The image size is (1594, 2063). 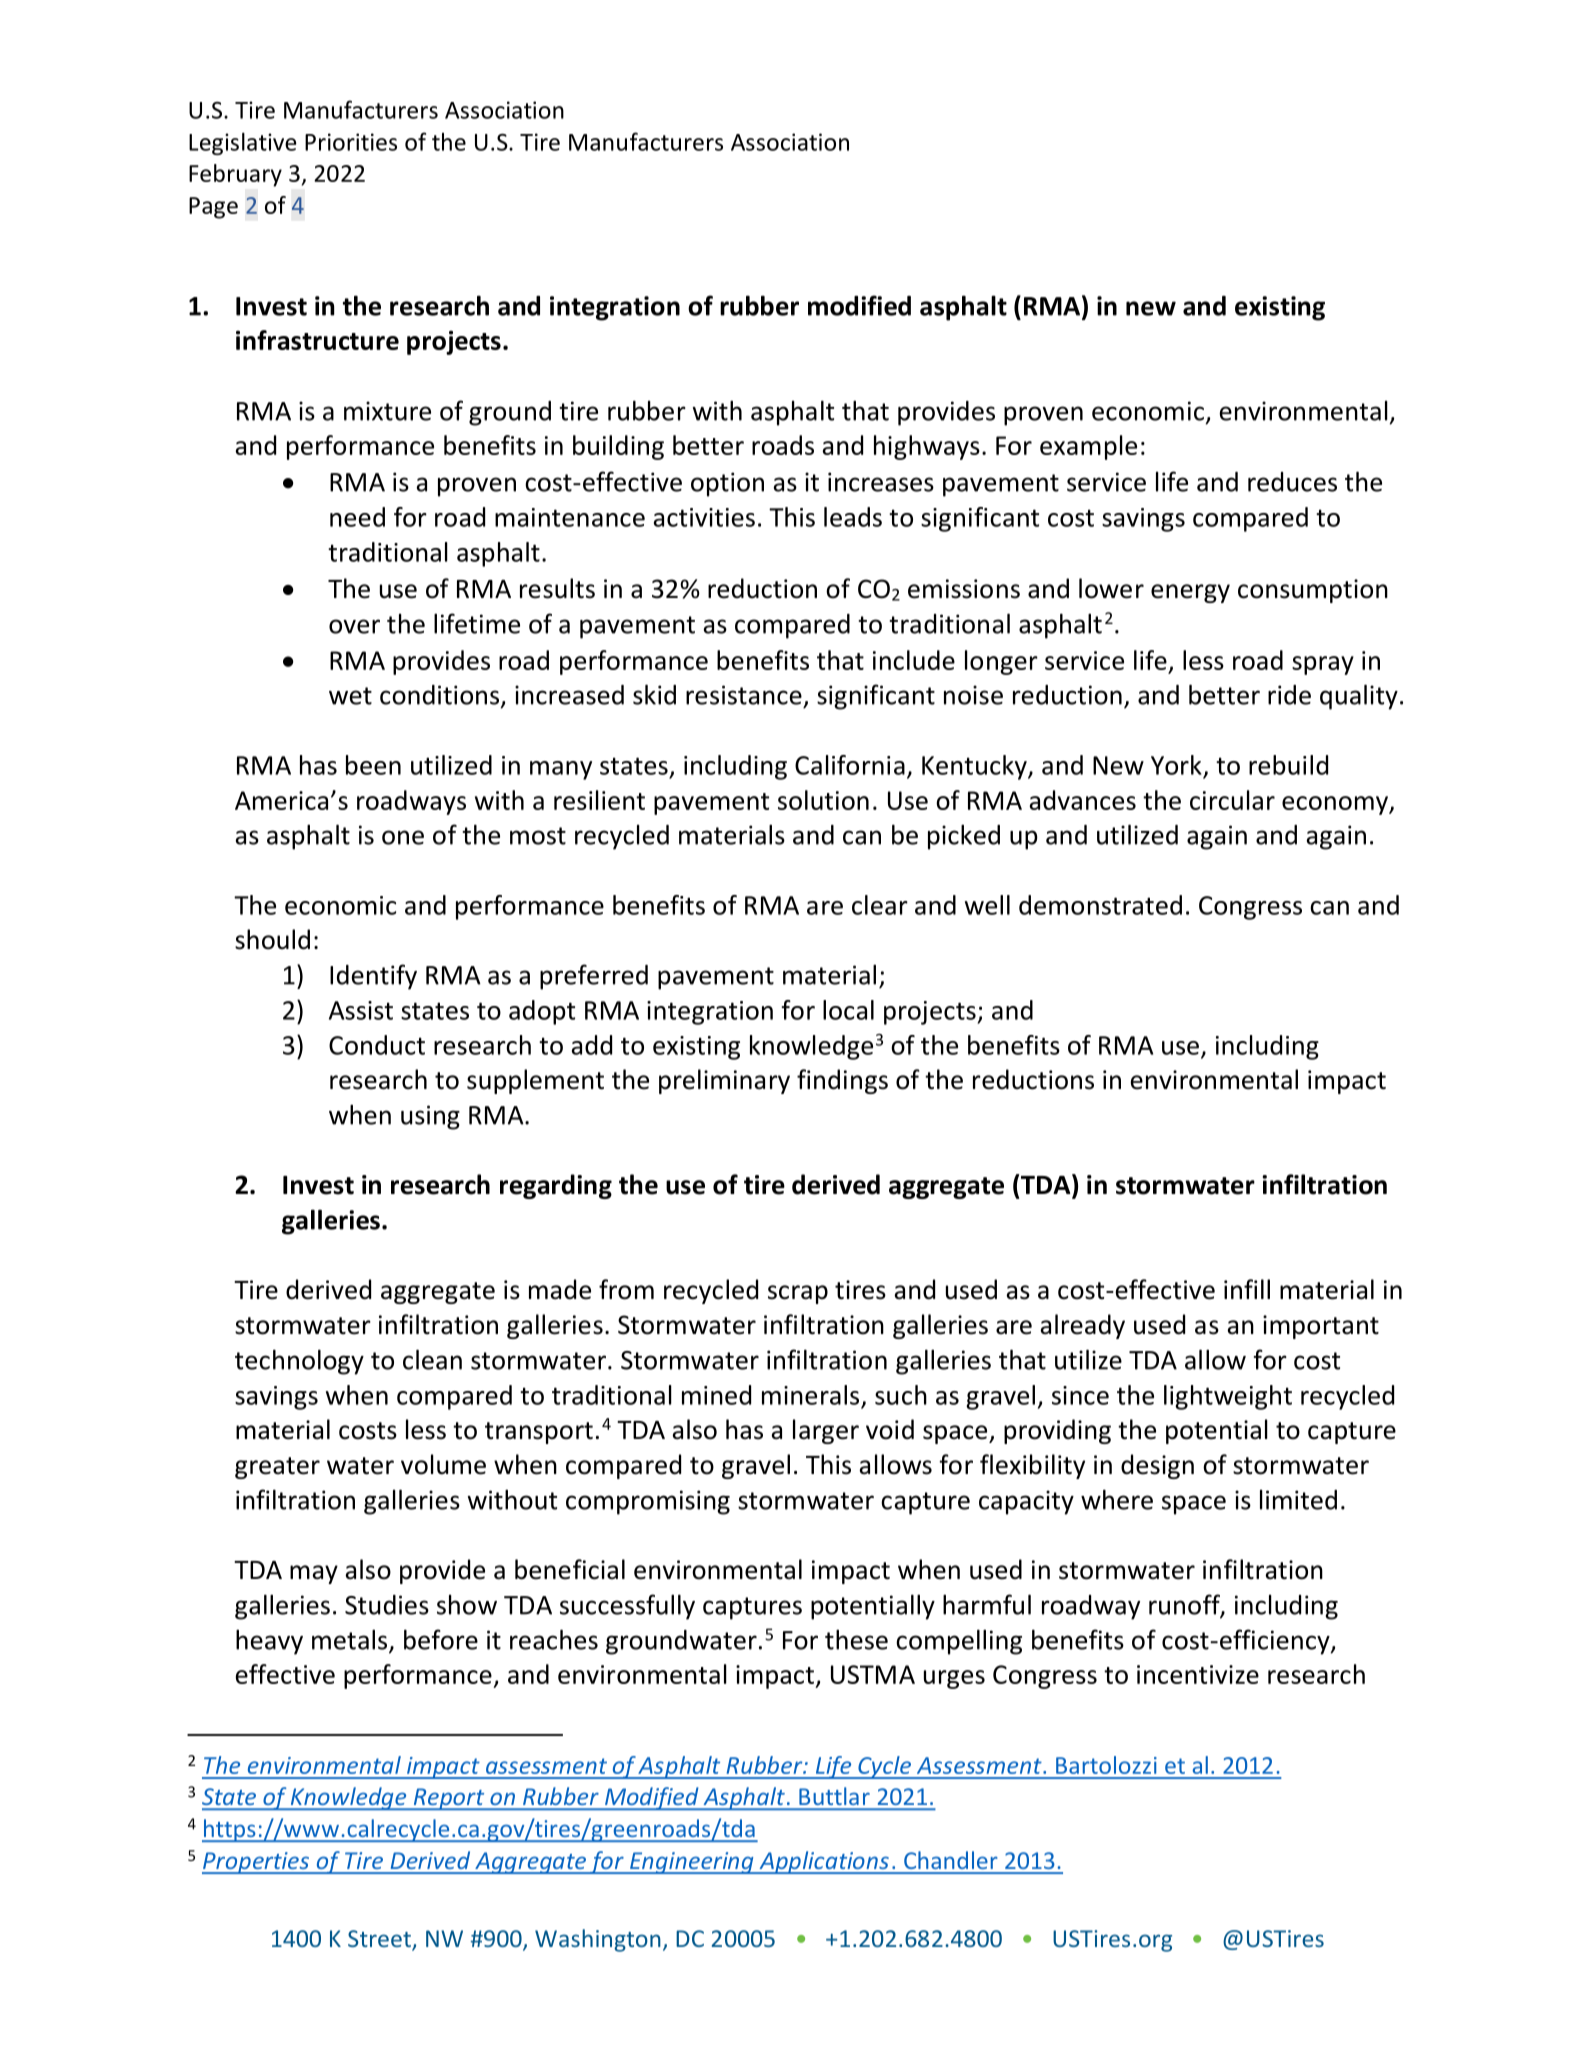 I want to click on local, so click(x=848, y=1010).
